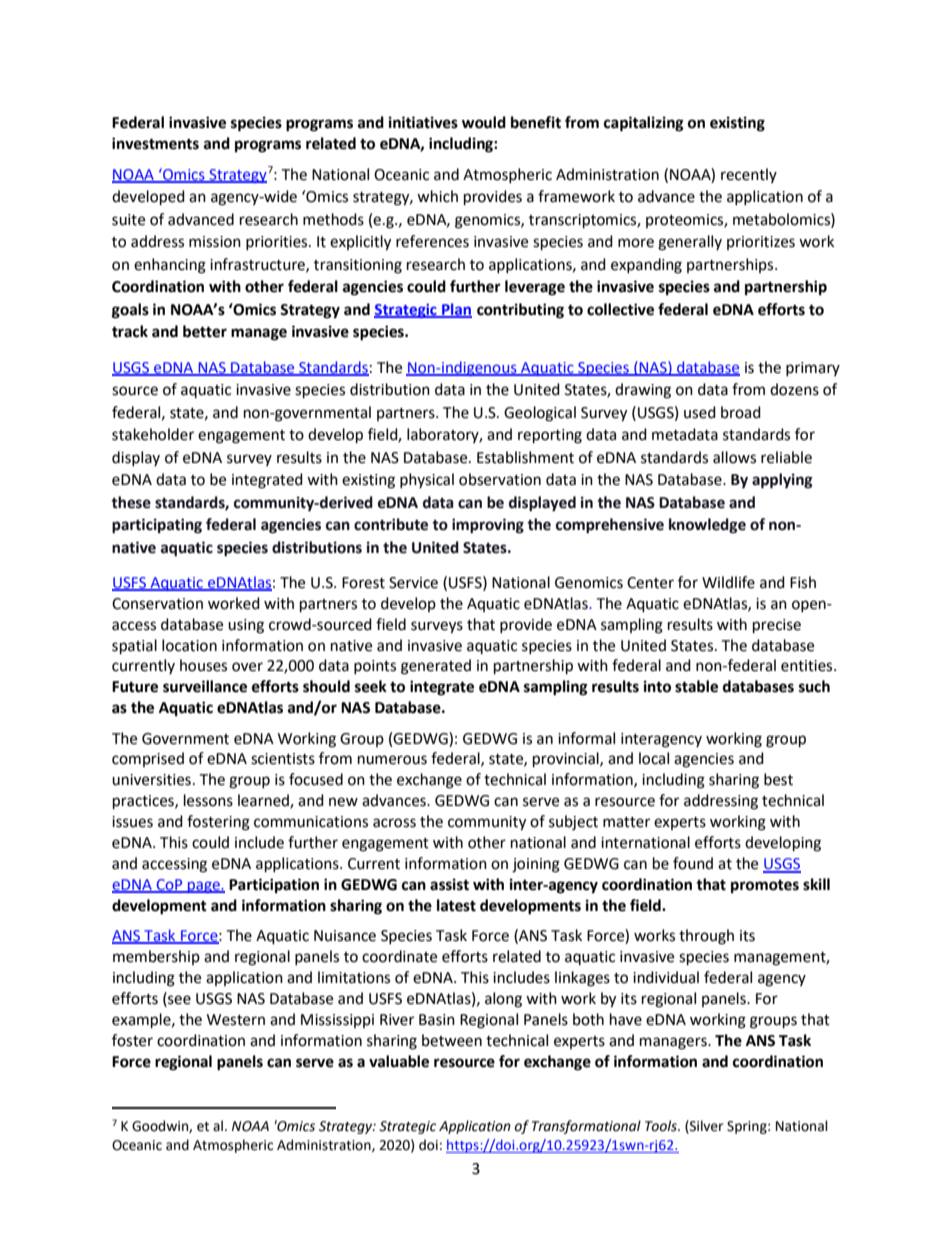 The image size is (952, 1233). What do you see at coordinates (205, 331) in the page?
I see `better` at bounding box center [205, 331].
